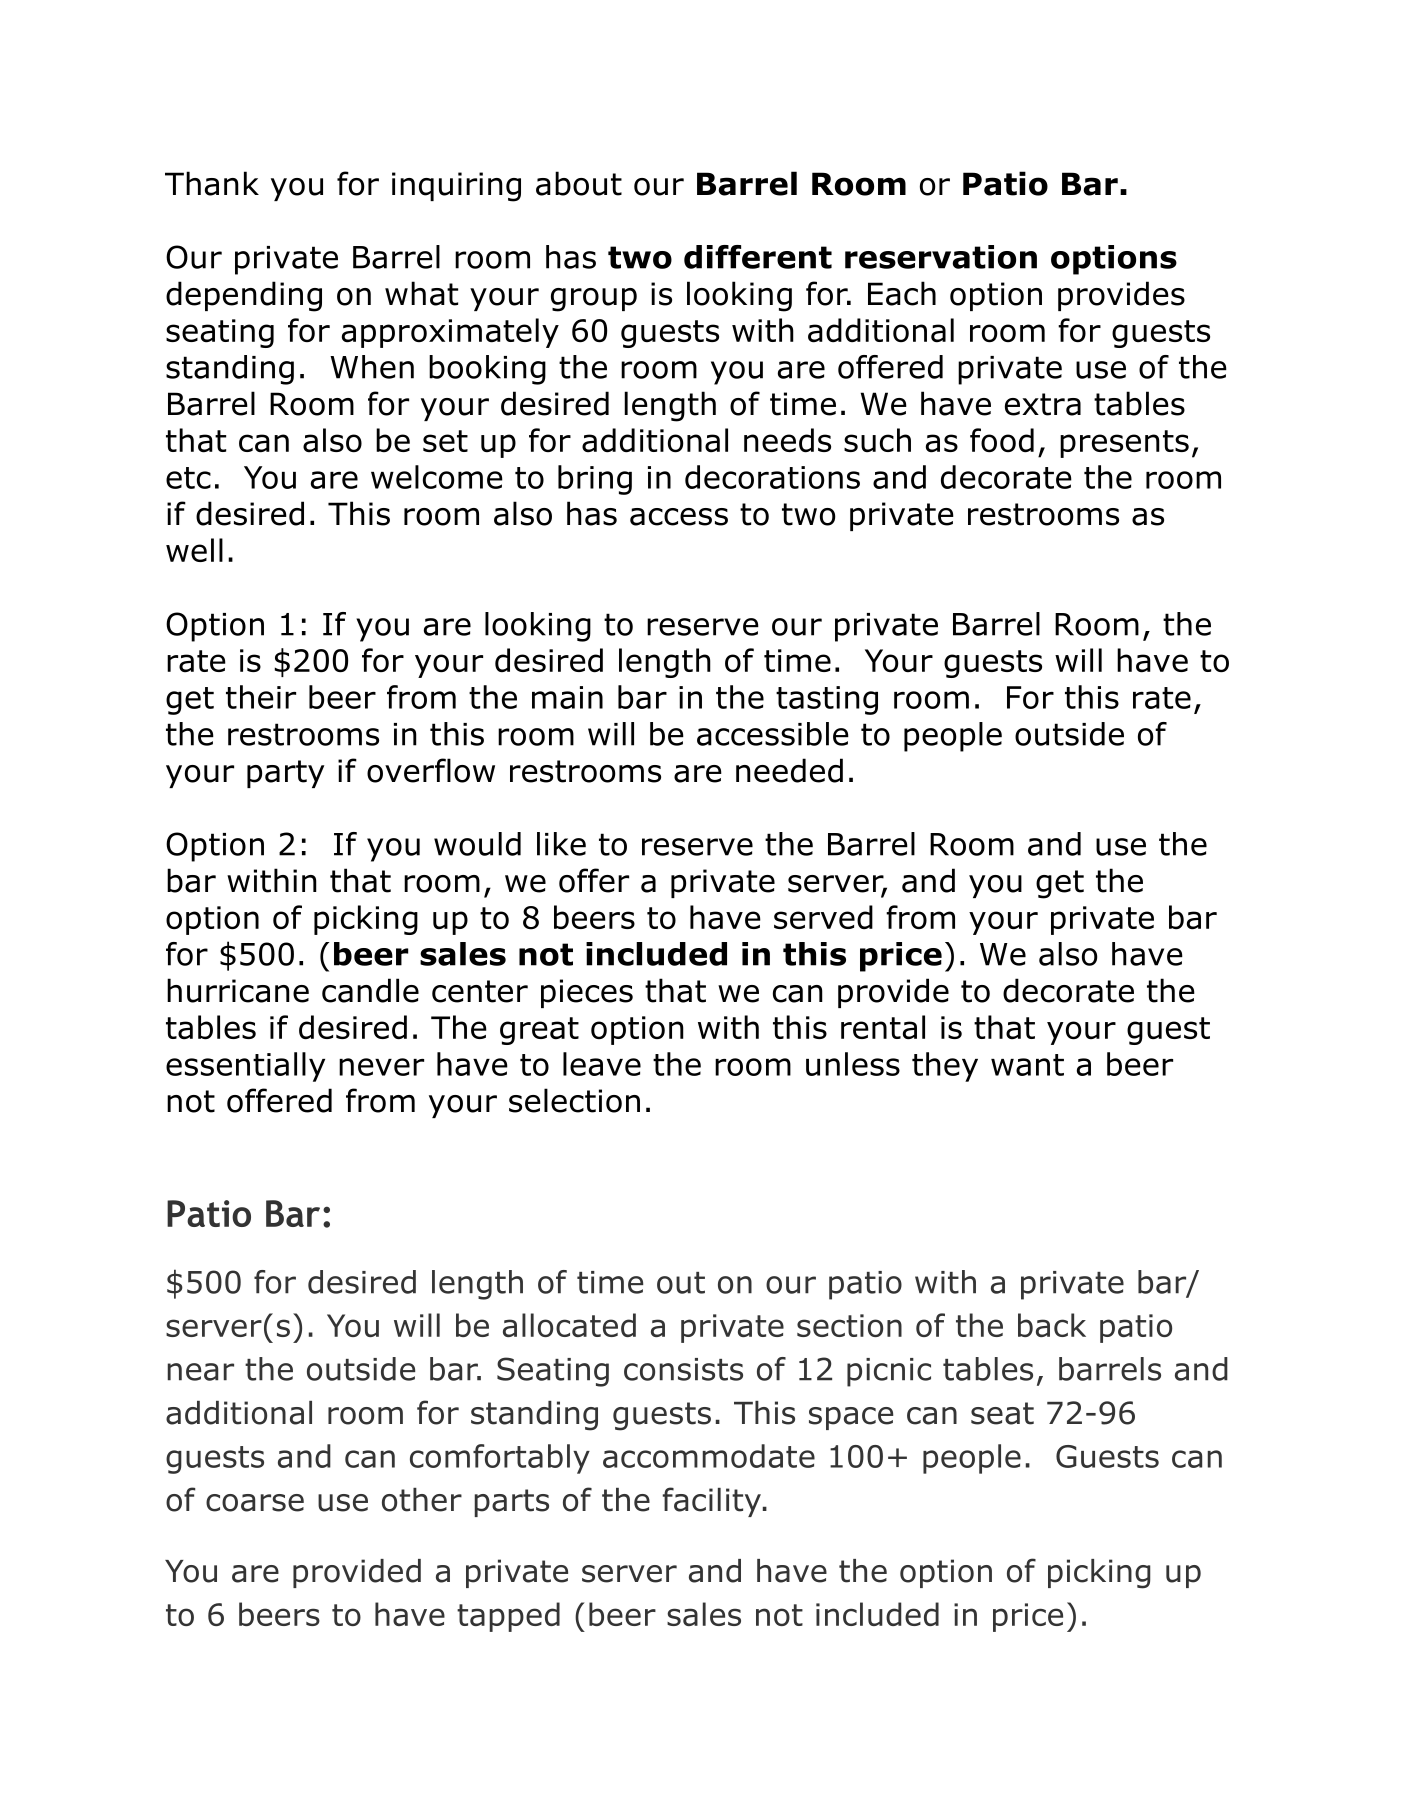 This document has width=1403, height=1816. Describe the element at coordinates (245, 1067) in the document. I see `essentially` at that location.
